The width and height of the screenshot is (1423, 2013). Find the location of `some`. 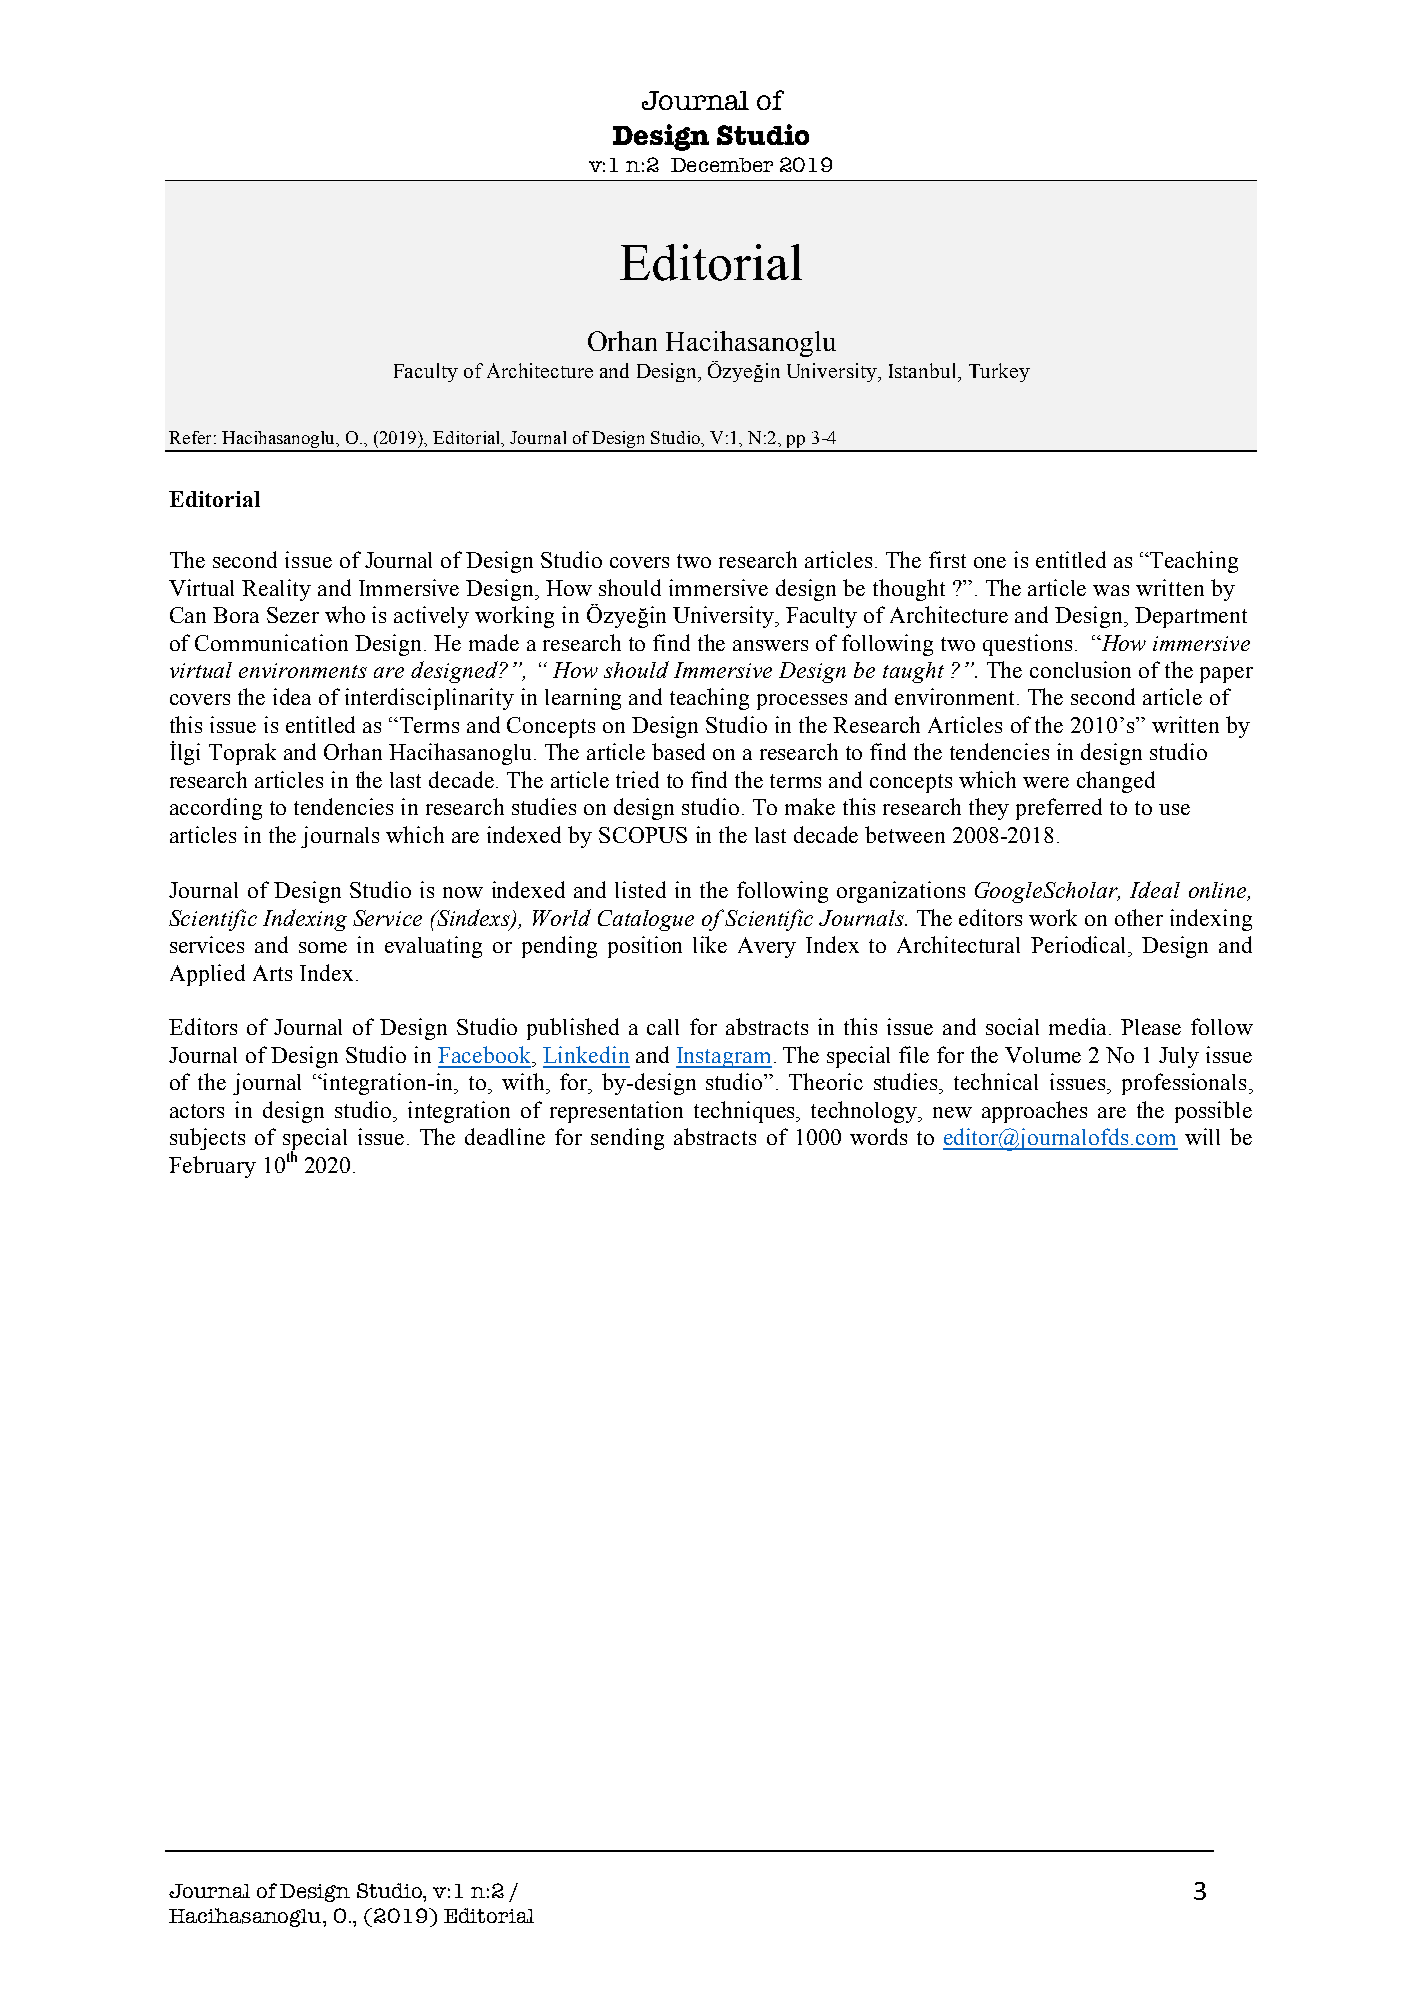

some is located at coordinates (323, 947).
